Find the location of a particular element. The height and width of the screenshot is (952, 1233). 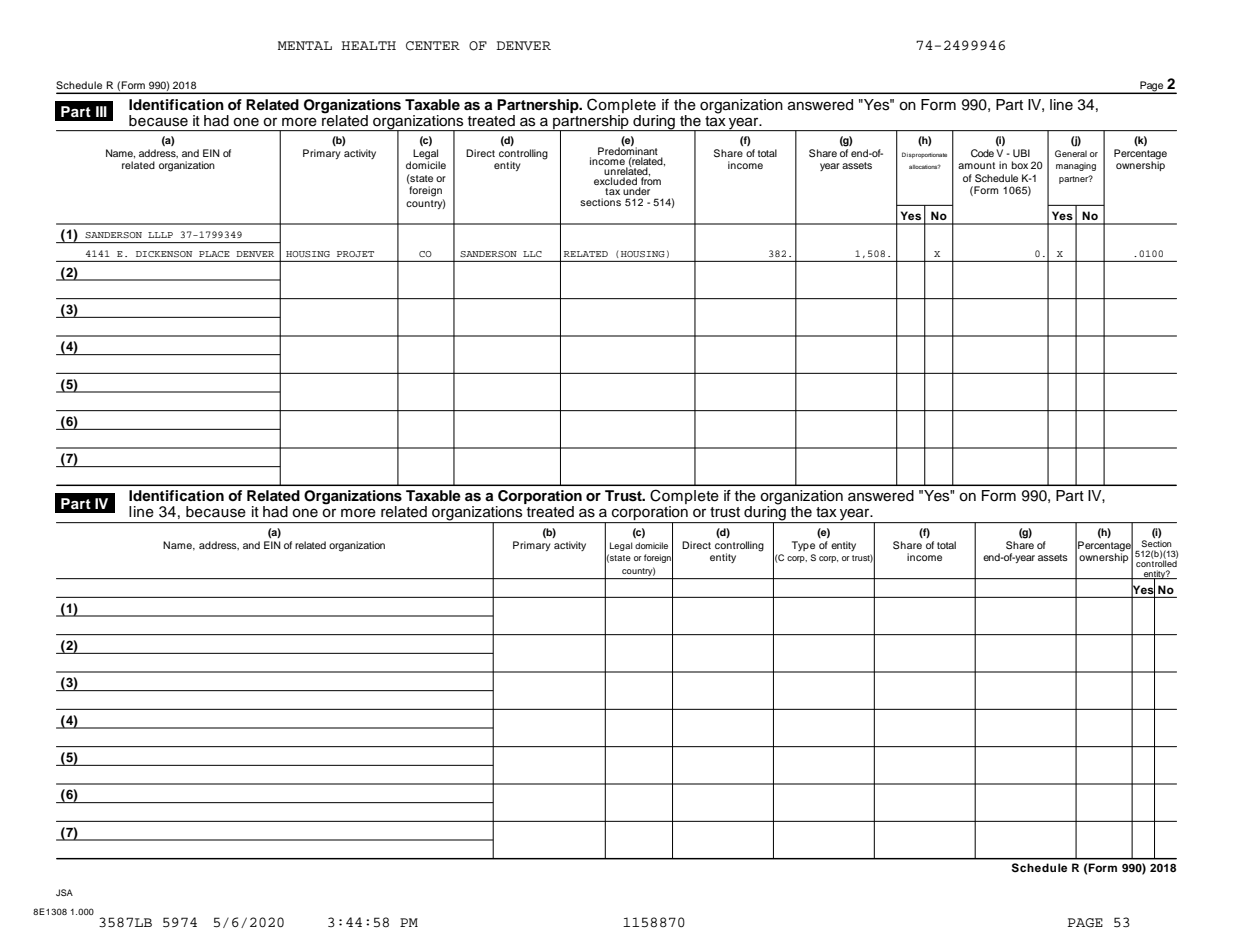

JSA is located at coordinates (64, 892).
